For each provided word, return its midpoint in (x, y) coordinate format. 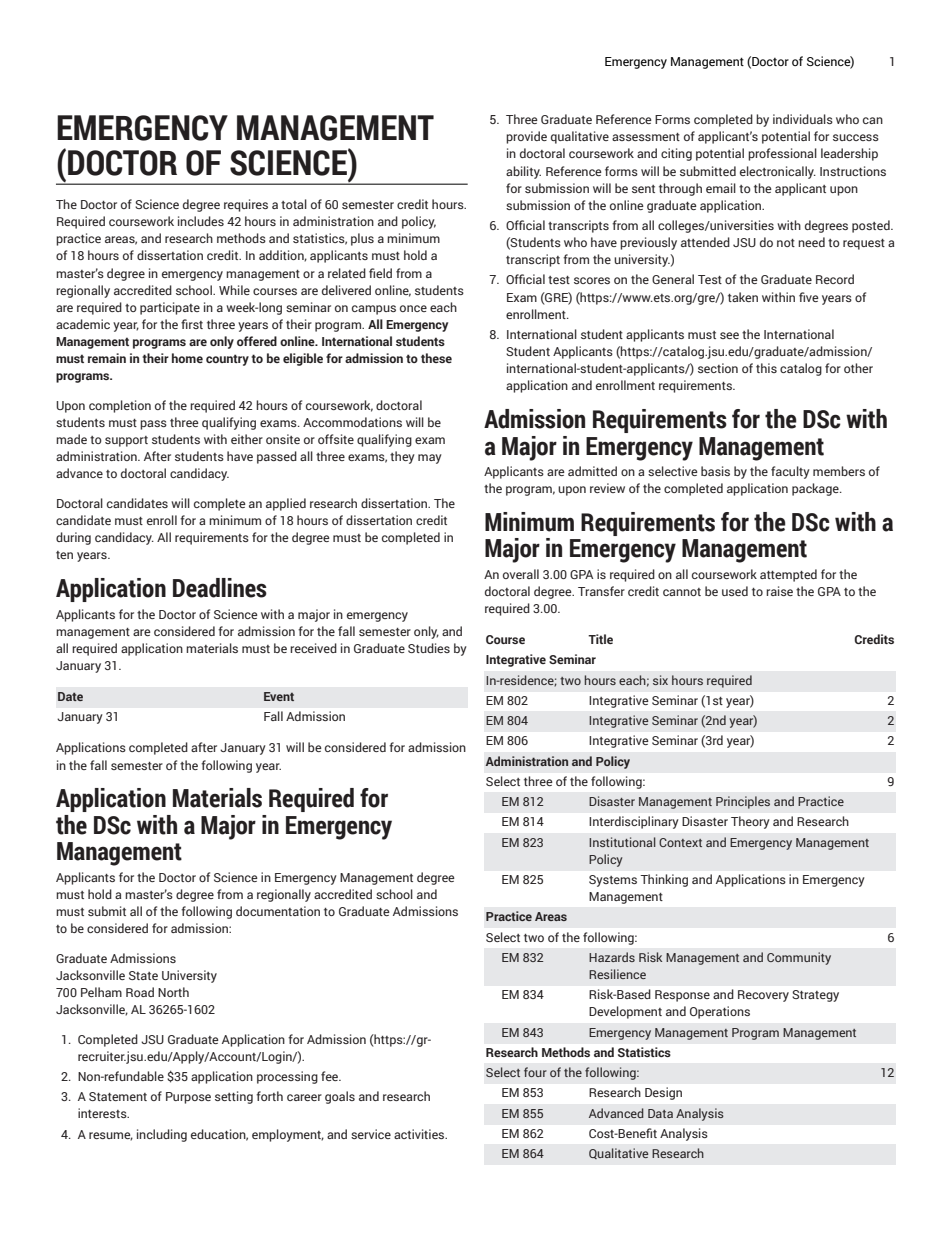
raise (779, 591)
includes (201, 221)
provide (526, 137)
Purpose (188, 1098)
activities (420, 1134)
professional (782, 154)
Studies (429, 648)
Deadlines (220, 588)
